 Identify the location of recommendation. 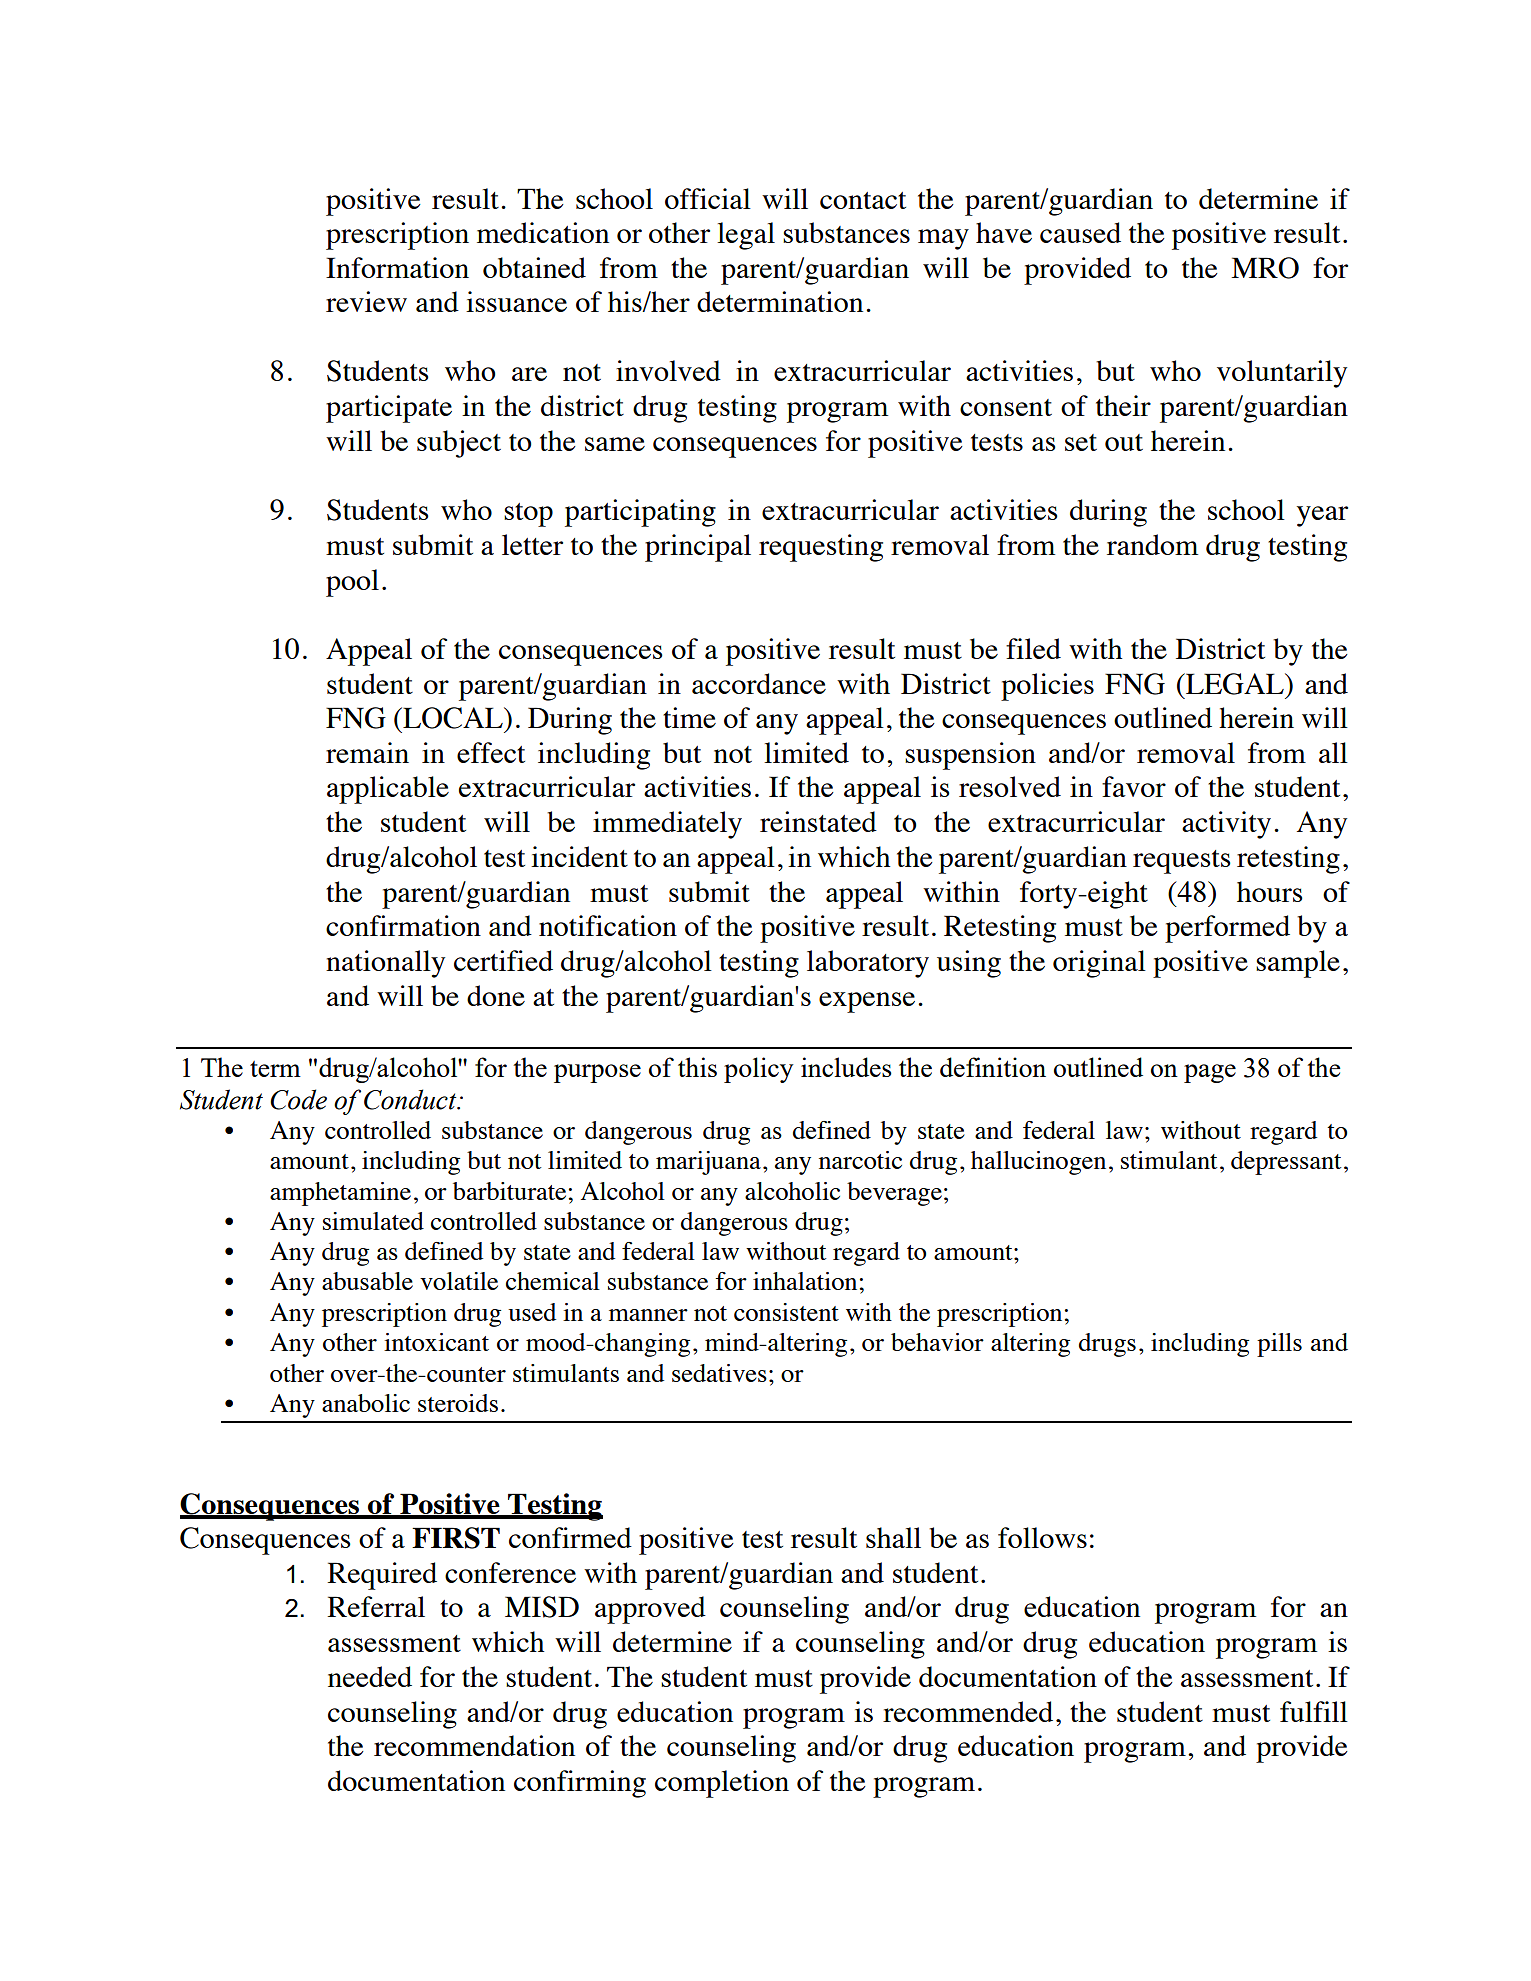
(474, 1745).
